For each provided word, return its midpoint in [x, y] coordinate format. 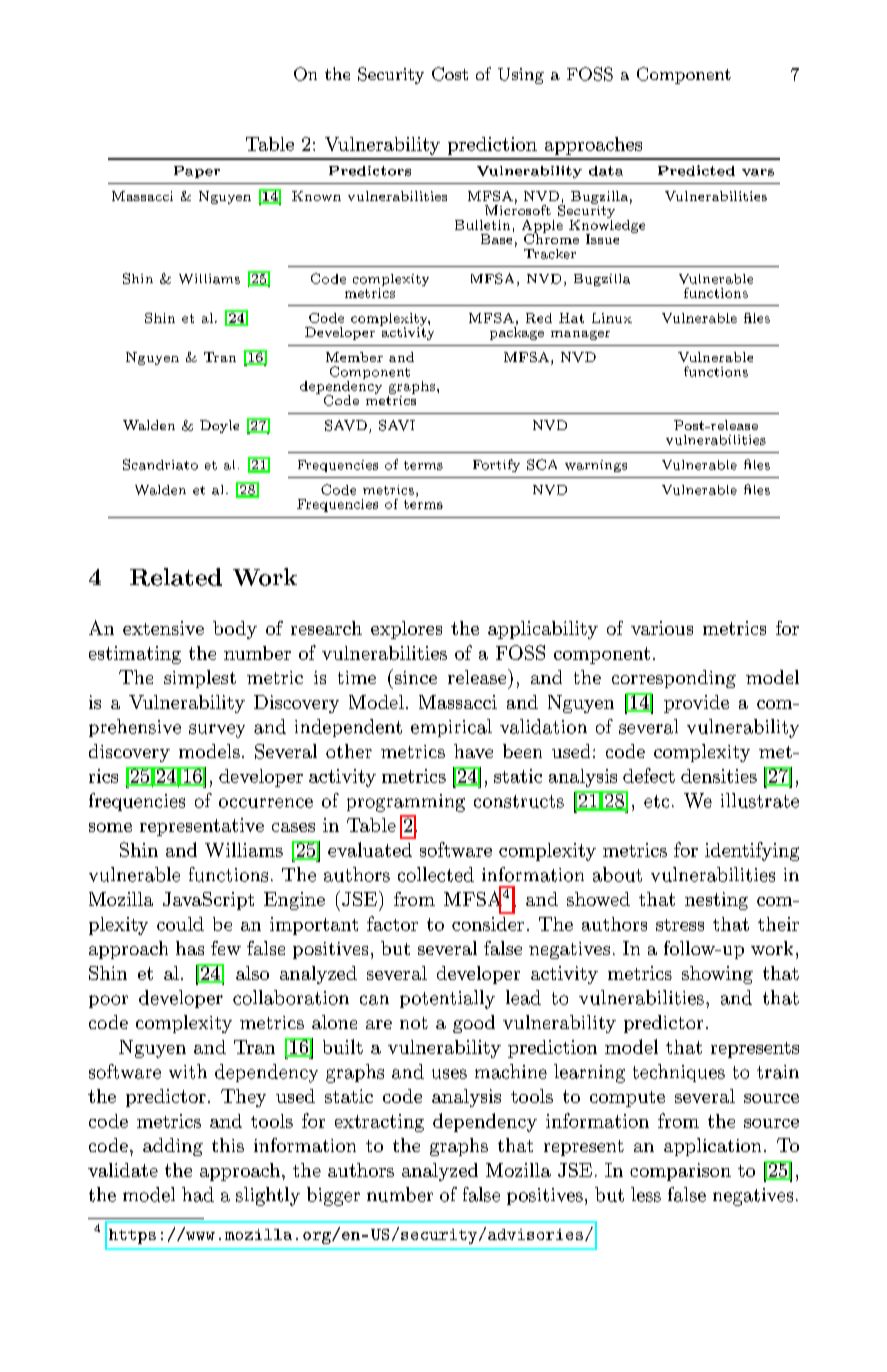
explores [406, 630]
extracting [379, 1123]
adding [173, 1147]
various [662, 628]
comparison [680, 1172]
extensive [163, 628]
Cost [450, 74]
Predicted [696, 170]
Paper [197, 172]
